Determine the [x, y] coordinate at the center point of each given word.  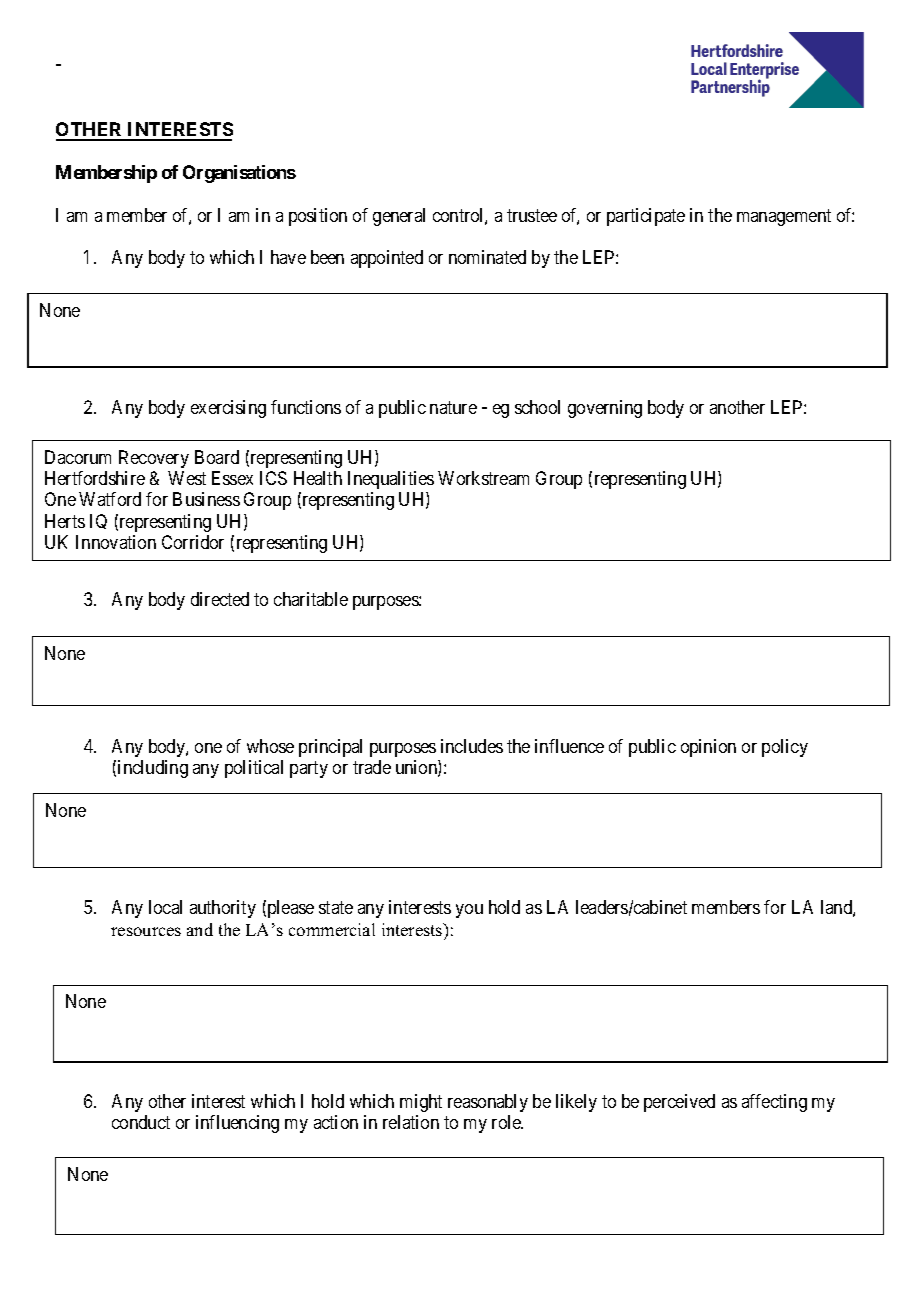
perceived [679, 1103]
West [187, 478]
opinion [708, 748]
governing [605, 409]
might [421, 1103]
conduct [141, 1122]
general [399, 217]
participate [646, 217]
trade [372, 767]
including [153, 769]
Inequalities [391, 480]
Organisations [239, 174]
